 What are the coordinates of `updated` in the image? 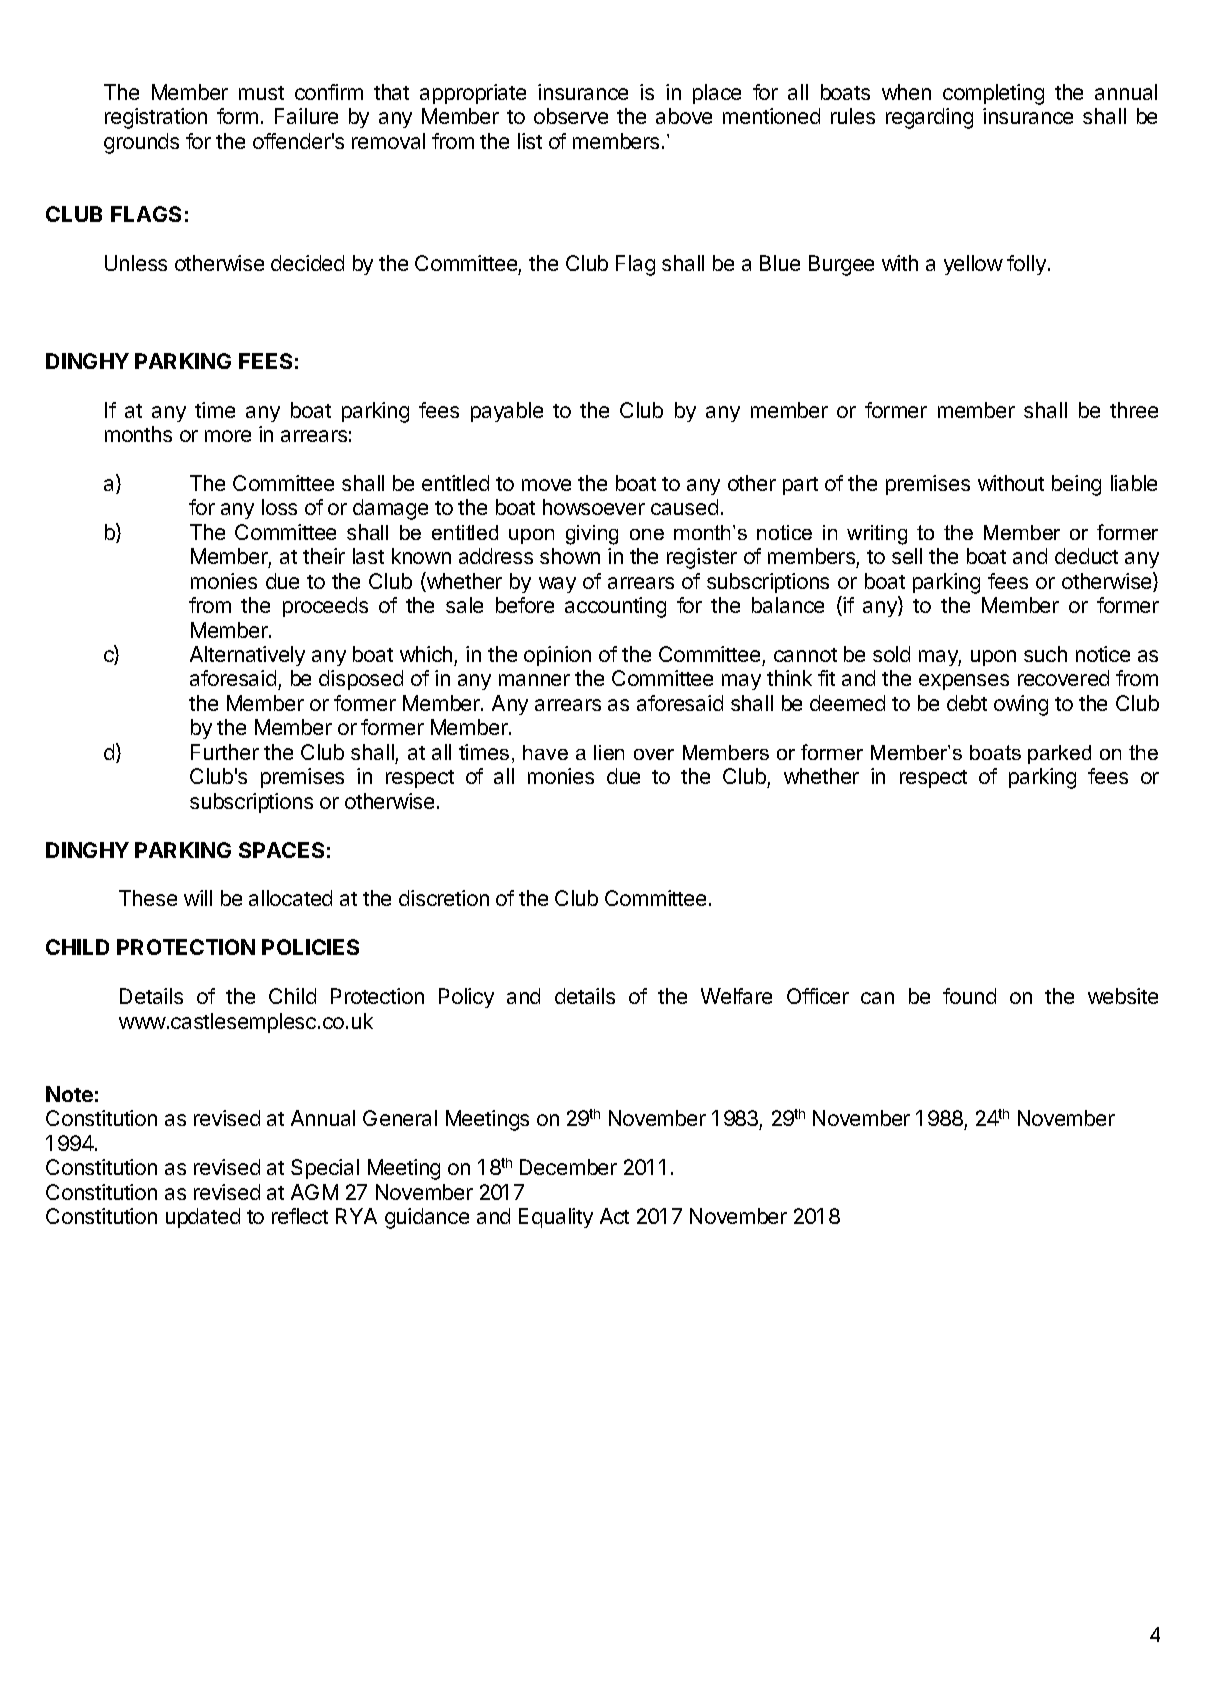 It's located at (203, 1218).
